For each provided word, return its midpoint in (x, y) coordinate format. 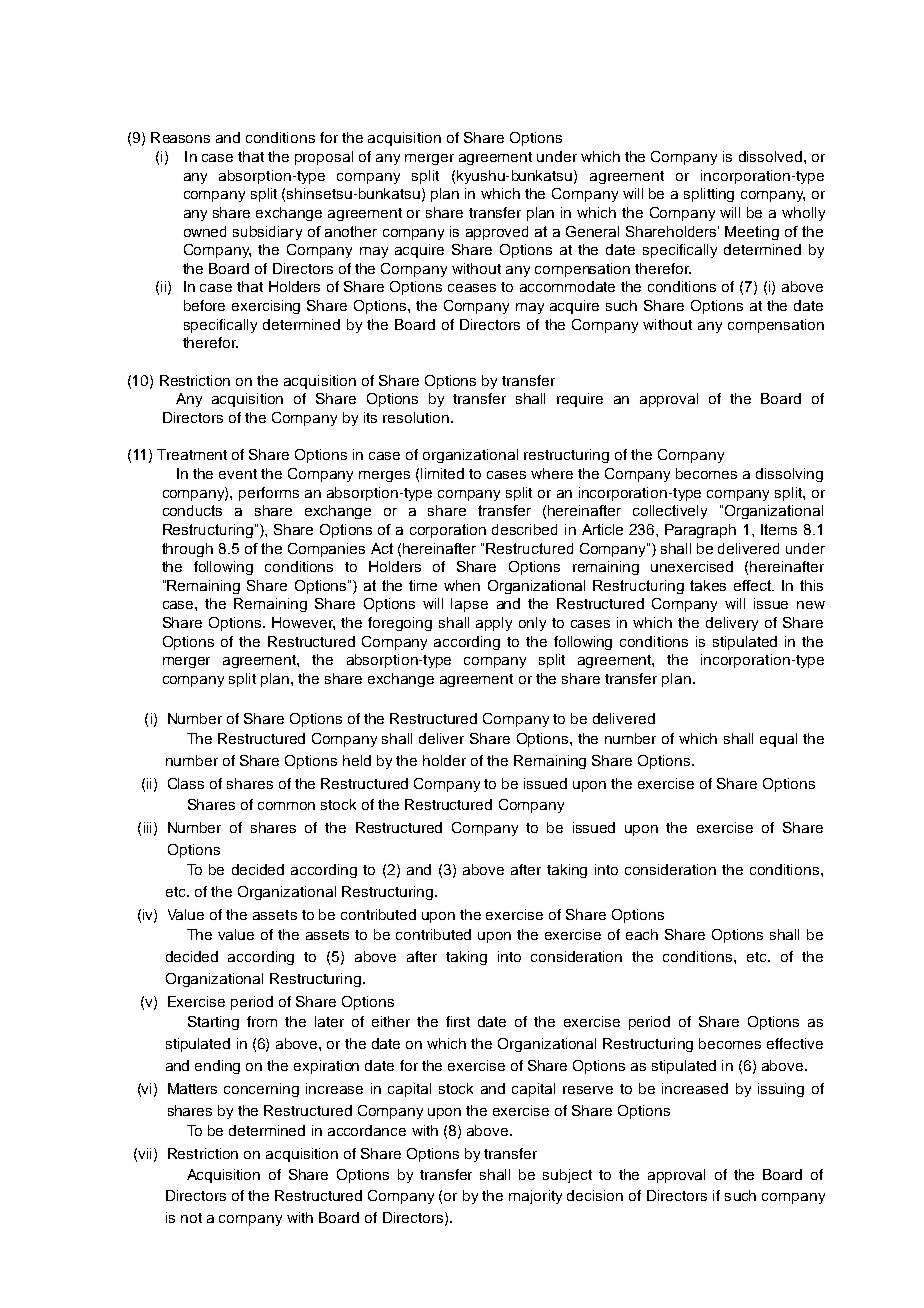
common (286, 806)
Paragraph (700, 531)
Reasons (180, 137)
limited (442, 473)
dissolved (770, 156)
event (238, 474)
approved (497, 233)
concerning (261, 1090)
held (357, 760)
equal (778, 740)
